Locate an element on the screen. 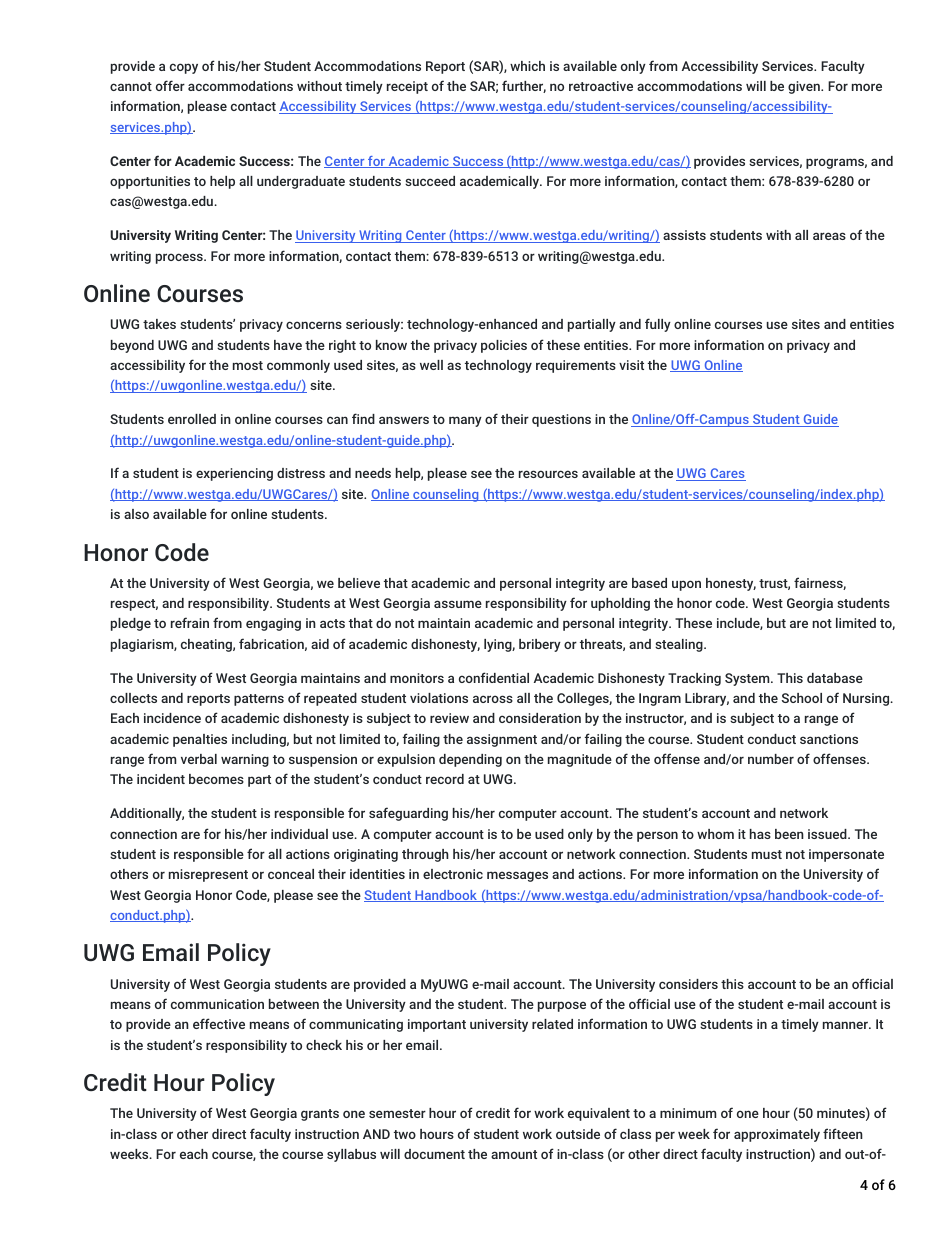 The height and width of the screenshot is (1233, 952). amount is located at coordinates (514, 1154).
